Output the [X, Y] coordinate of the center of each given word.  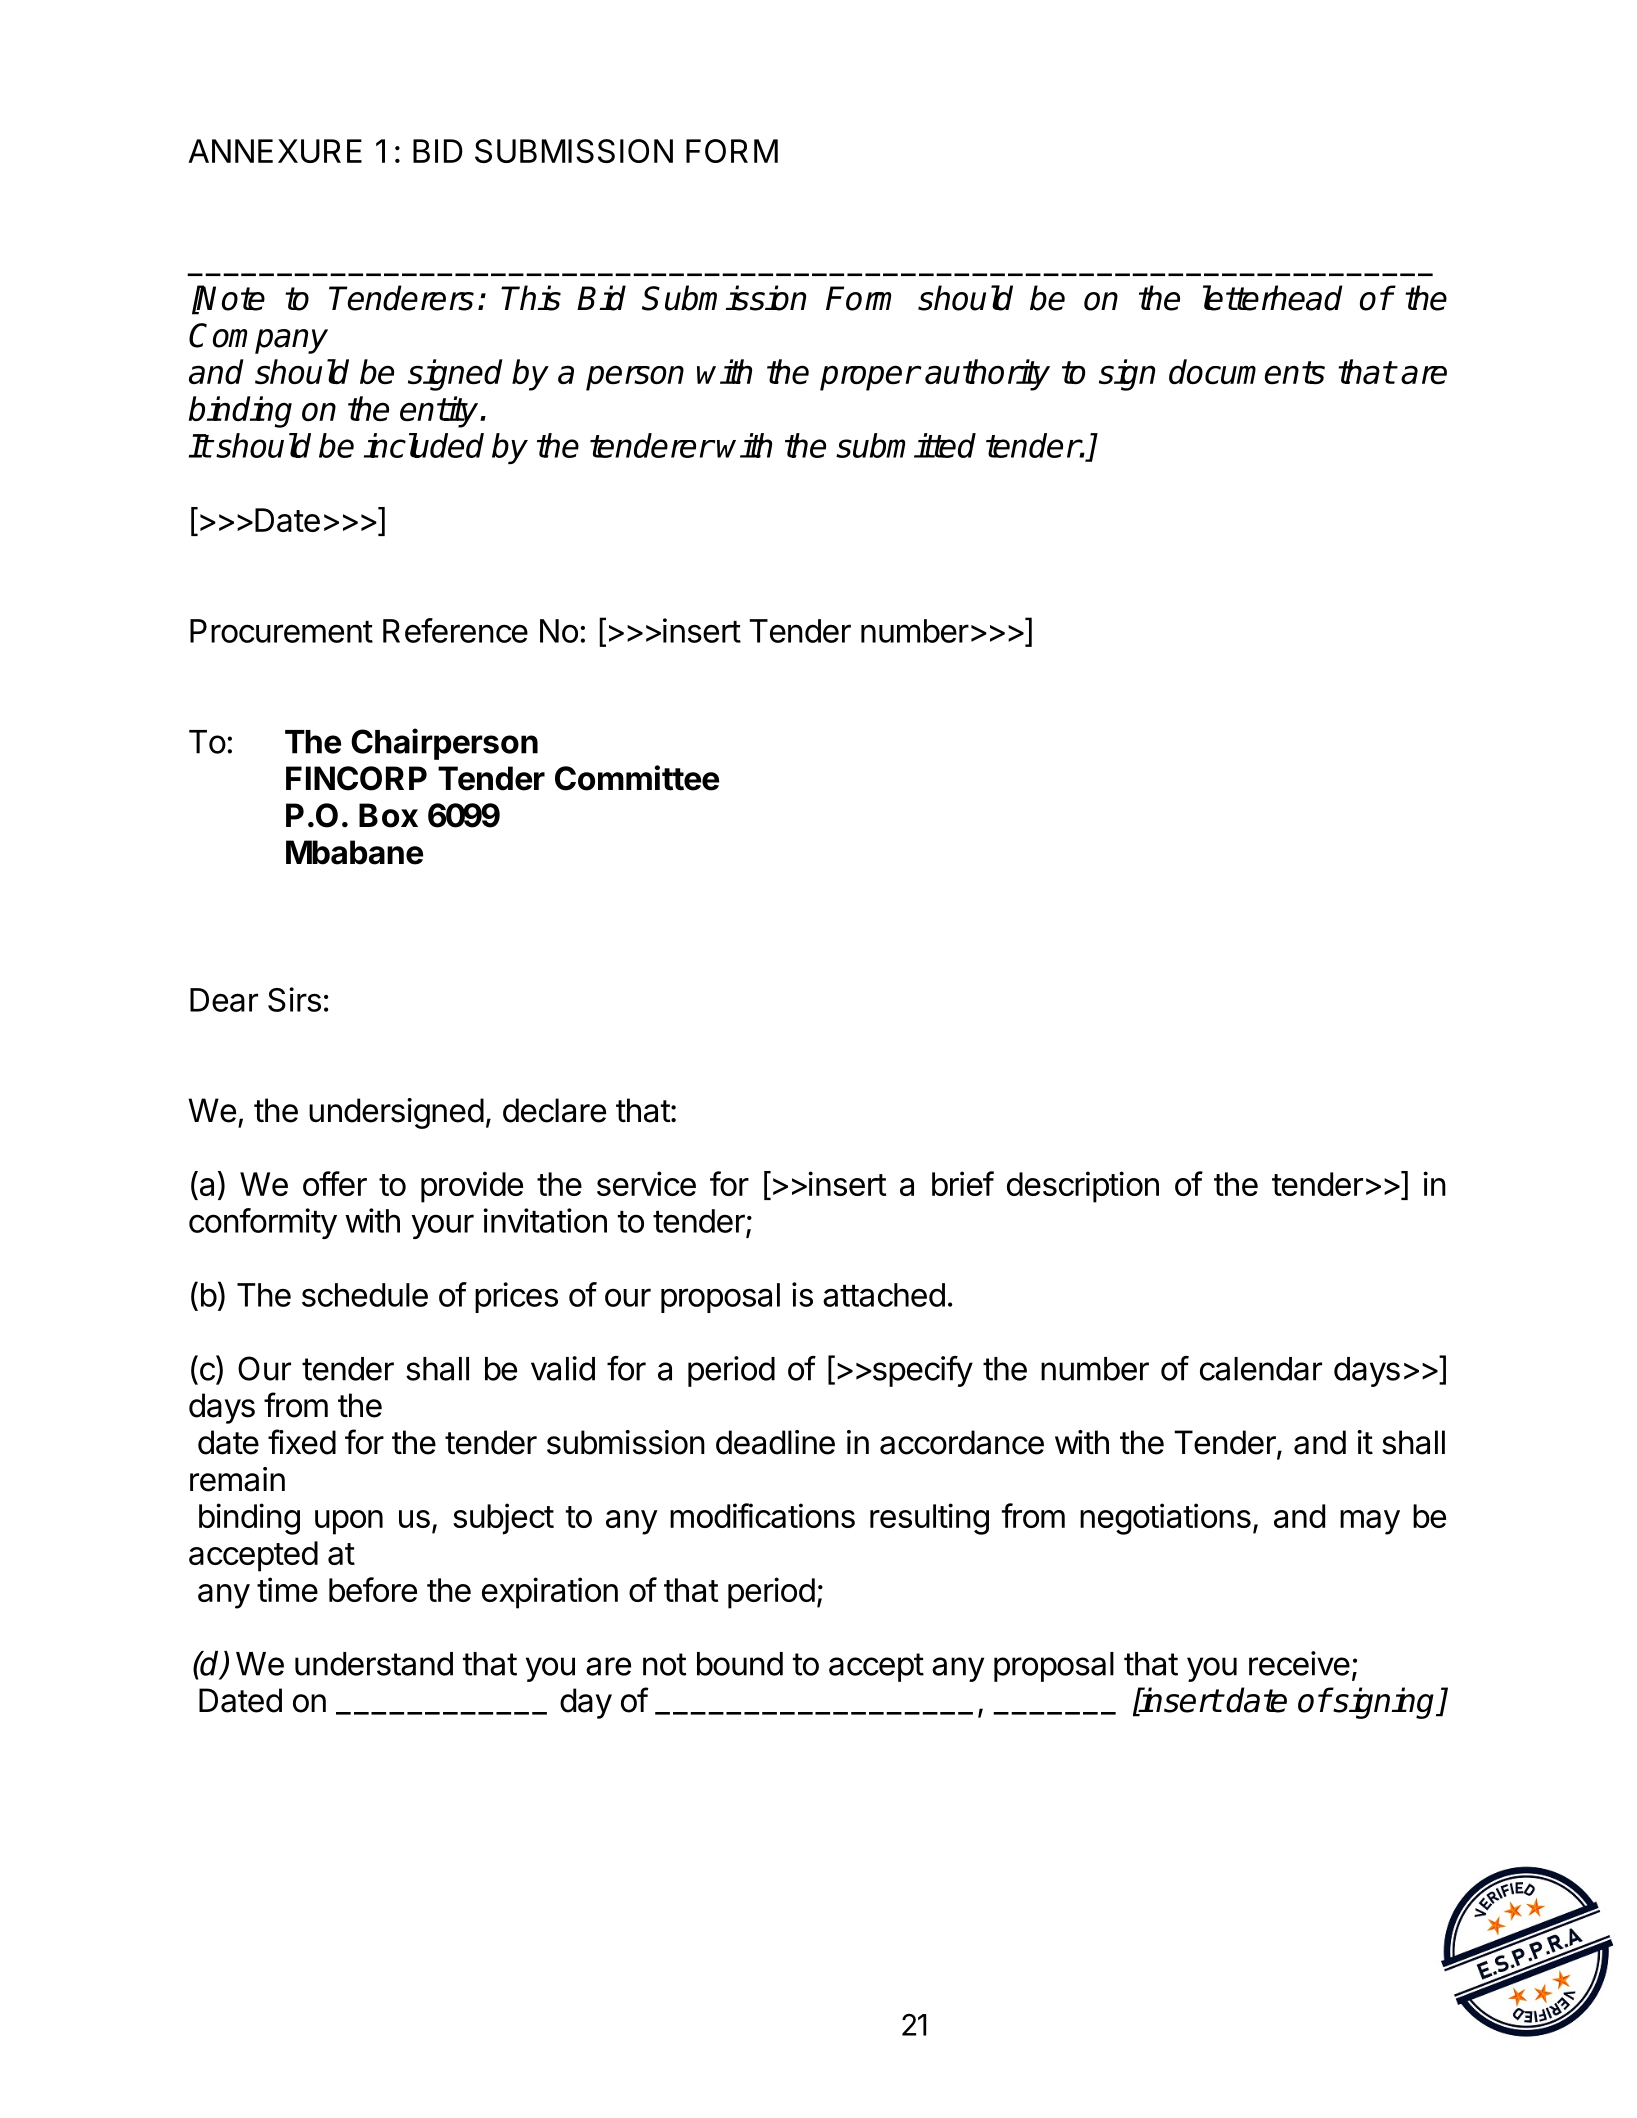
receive [1299, 1663]
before [373, 1589]
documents [1247, 371]
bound [740, 1664]
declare [554, 1110]
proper [869, 378]
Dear [224, 1000]
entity [440, 412]
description [1083, 1187]
